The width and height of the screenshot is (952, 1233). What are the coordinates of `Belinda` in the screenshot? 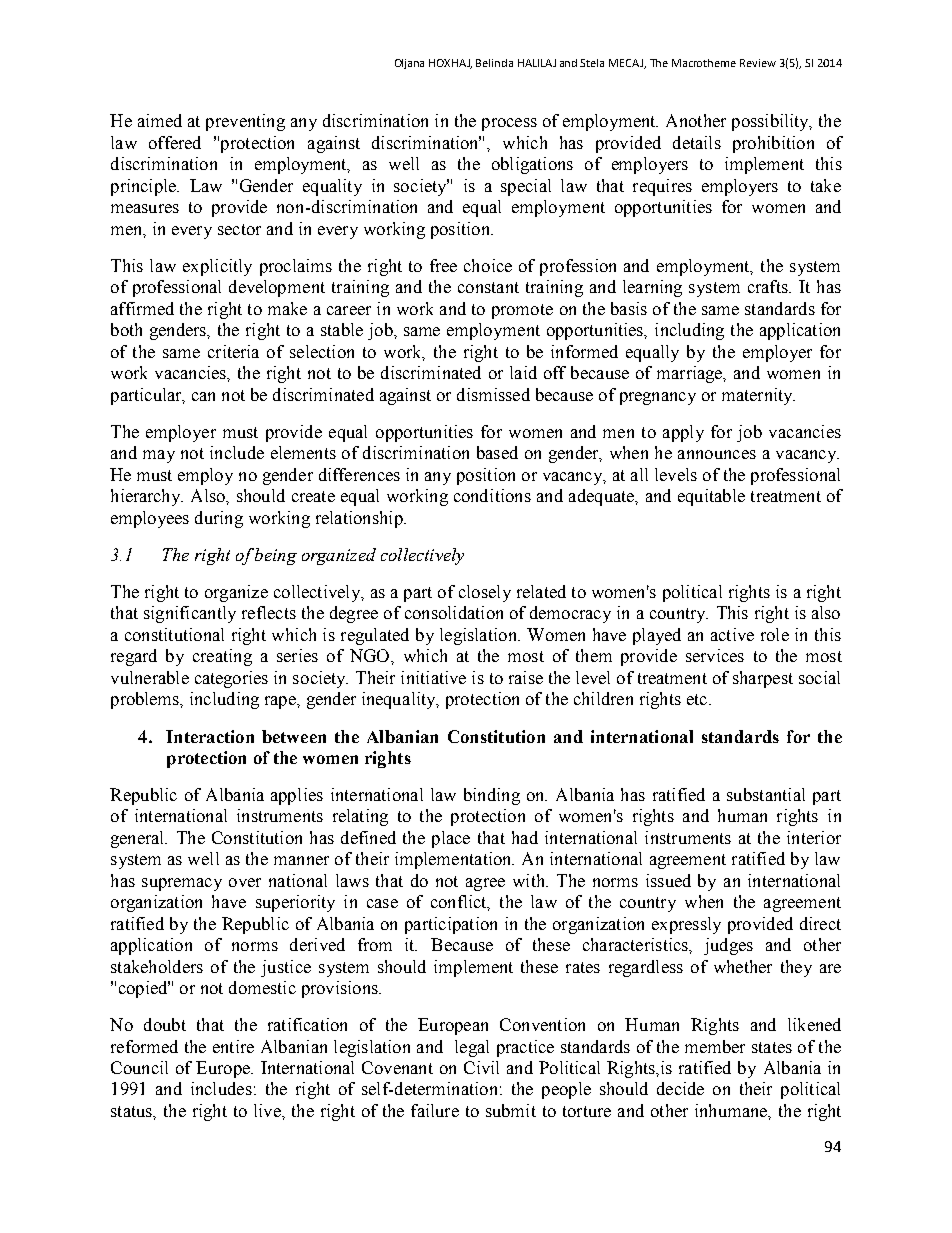 It's located at (494, 63).
